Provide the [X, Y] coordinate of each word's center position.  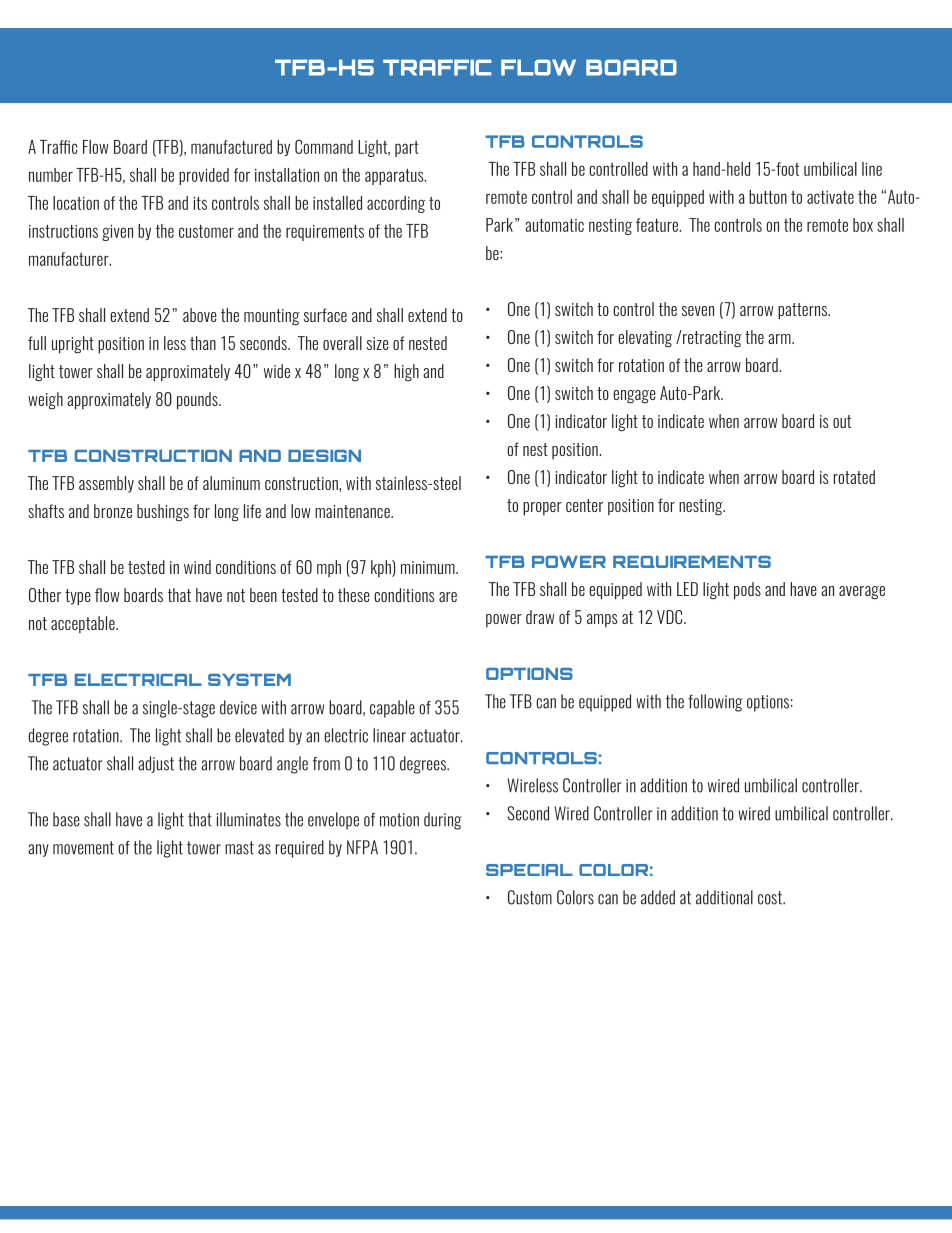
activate [830, 197]
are [448, 597]
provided [204, 176]
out [842, 421]
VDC [671, 617]
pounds [198, 401]
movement [83, 848]
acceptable [84, 624]
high [406, 373]
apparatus [395, 177]
